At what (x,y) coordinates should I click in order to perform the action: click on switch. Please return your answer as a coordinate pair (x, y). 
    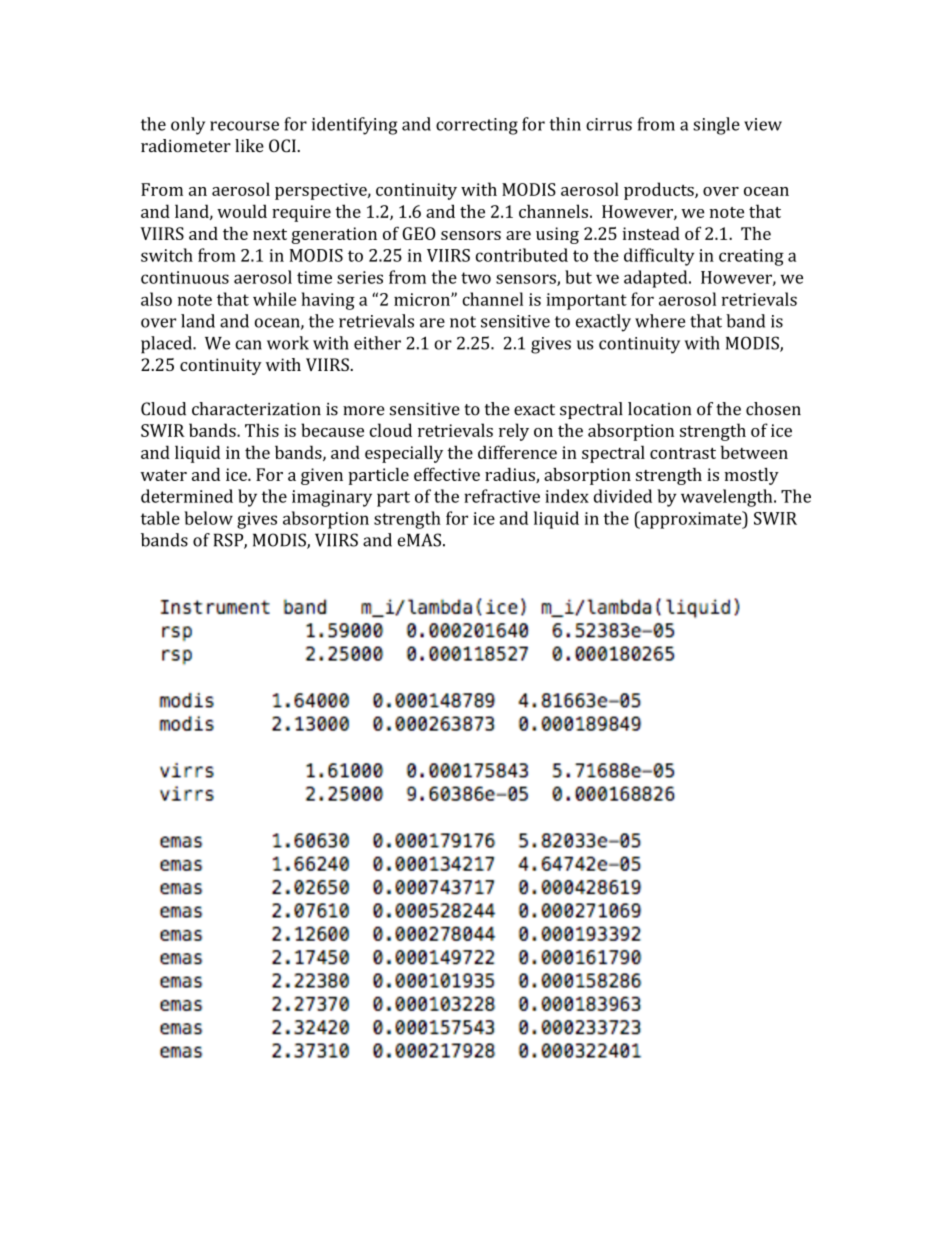
    Looking at the image, I should click on (167, 255).
